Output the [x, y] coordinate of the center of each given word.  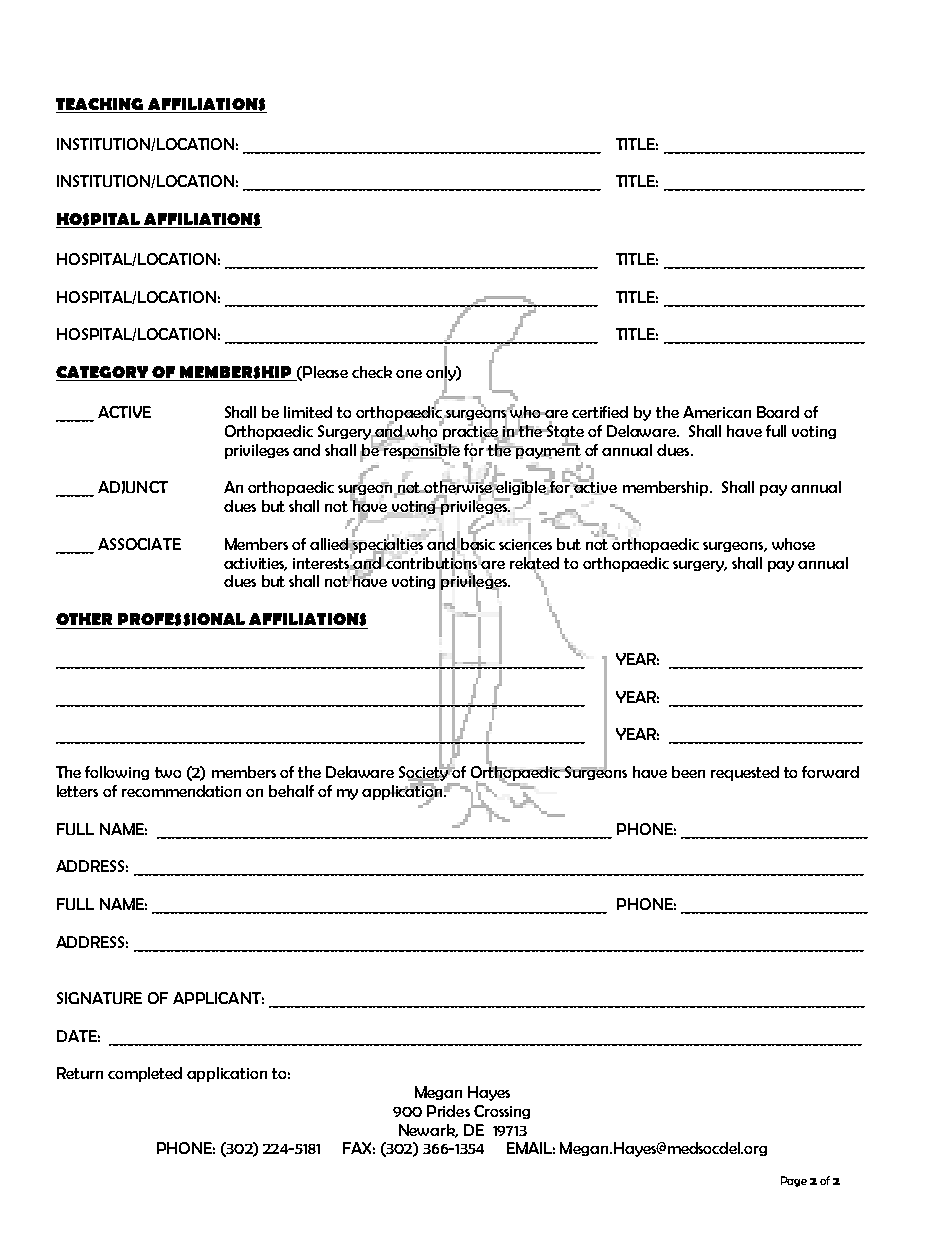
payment [547, 450]
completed [145, 1074]
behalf [291, 791]
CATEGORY [103, 373]
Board [778, 412]
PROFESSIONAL [182, 621]
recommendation [181, 791]
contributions [431, 562]
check [372, 372]
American [717, 412]
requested [745, 773]
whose [793, 544]
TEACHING [101, 105]
